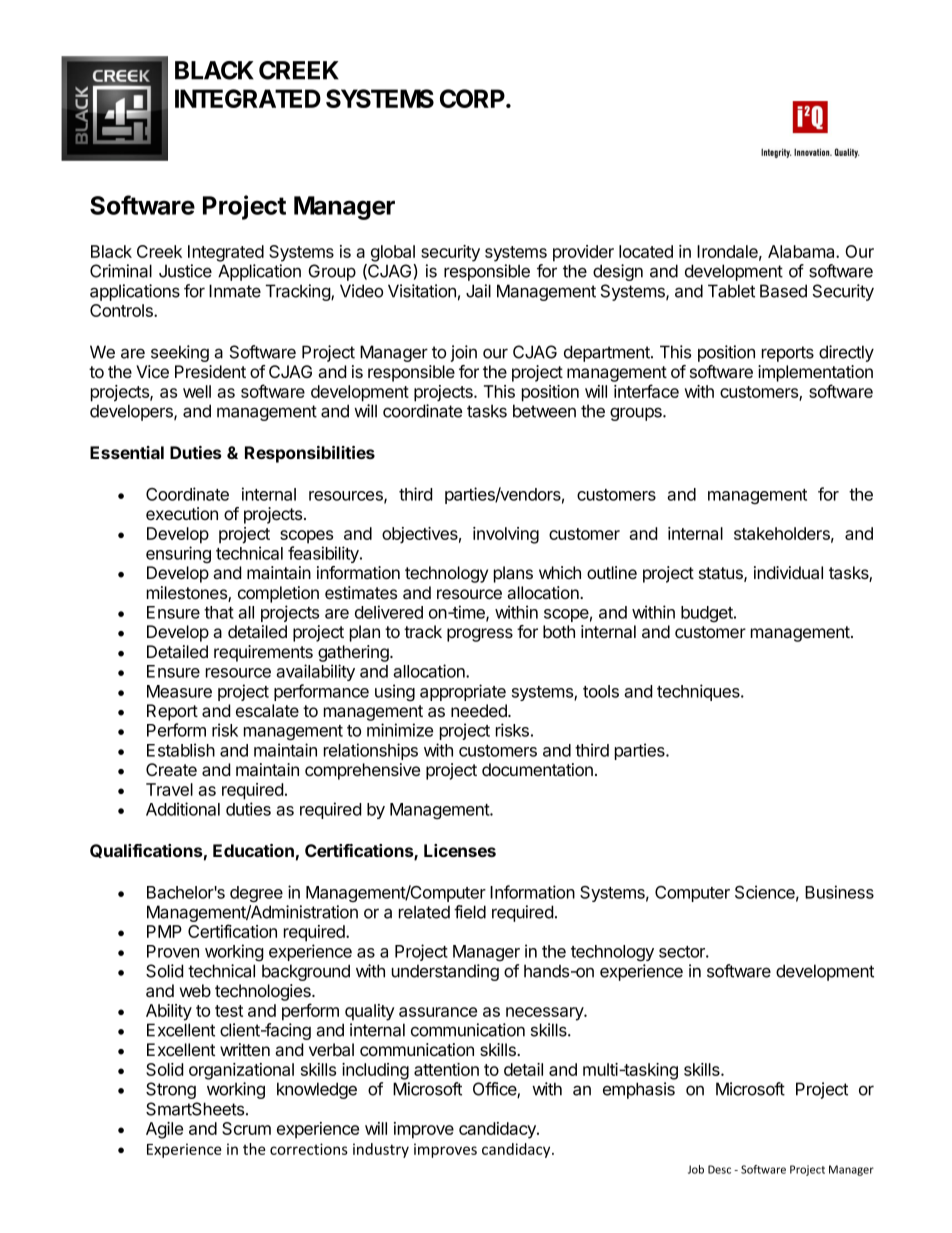  I want to click on Business, so click(839, 892).
